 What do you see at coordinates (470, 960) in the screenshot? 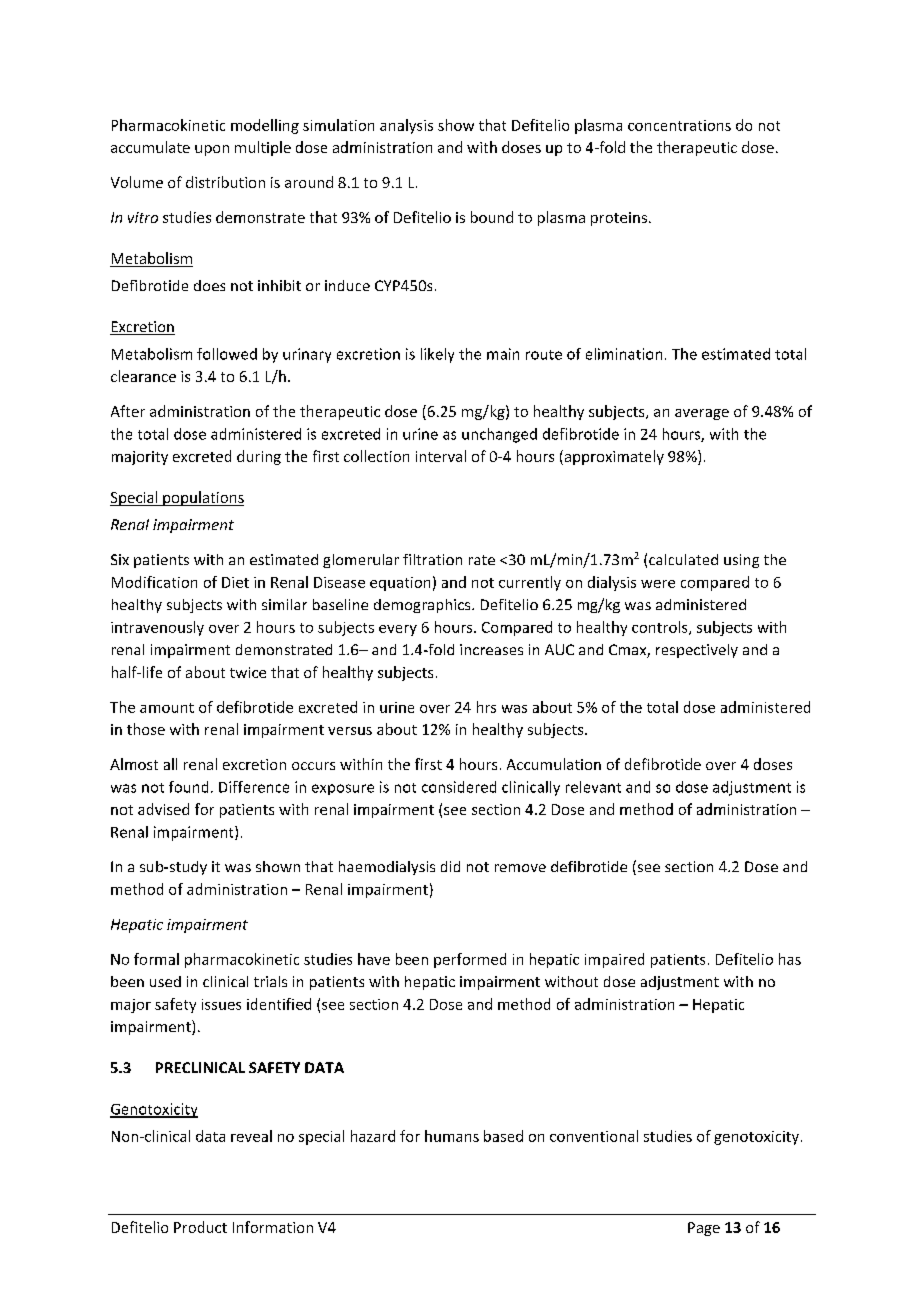
I see `performed` at bounding box center [470, 960].
